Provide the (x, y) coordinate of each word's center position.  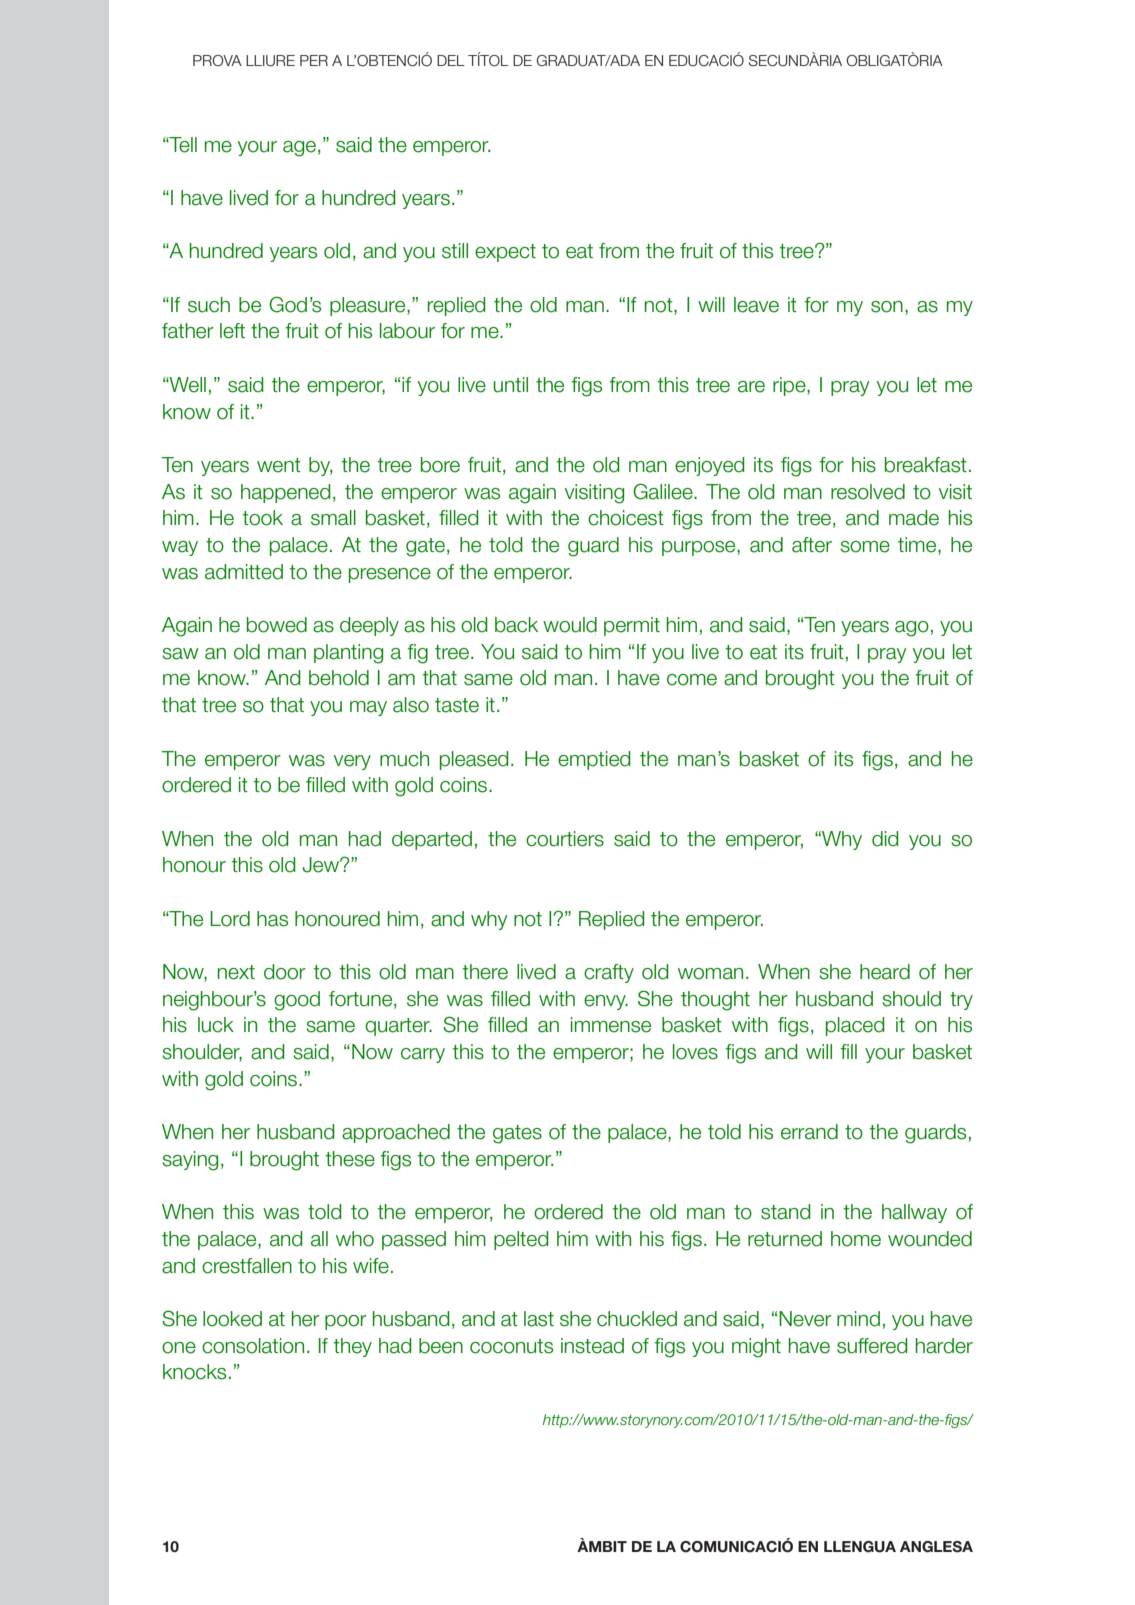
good (297, 1001)
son (887, 307)
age (299, 149)
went (279, 465)
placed (855, 1026)
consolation (253, 1346)
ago (912, 629)
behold (339, 678)
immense (611, 1025)
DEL (451, 60)
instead (592, 1346)
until (511, 385)
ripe (790, 386)
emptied (594, 760)
